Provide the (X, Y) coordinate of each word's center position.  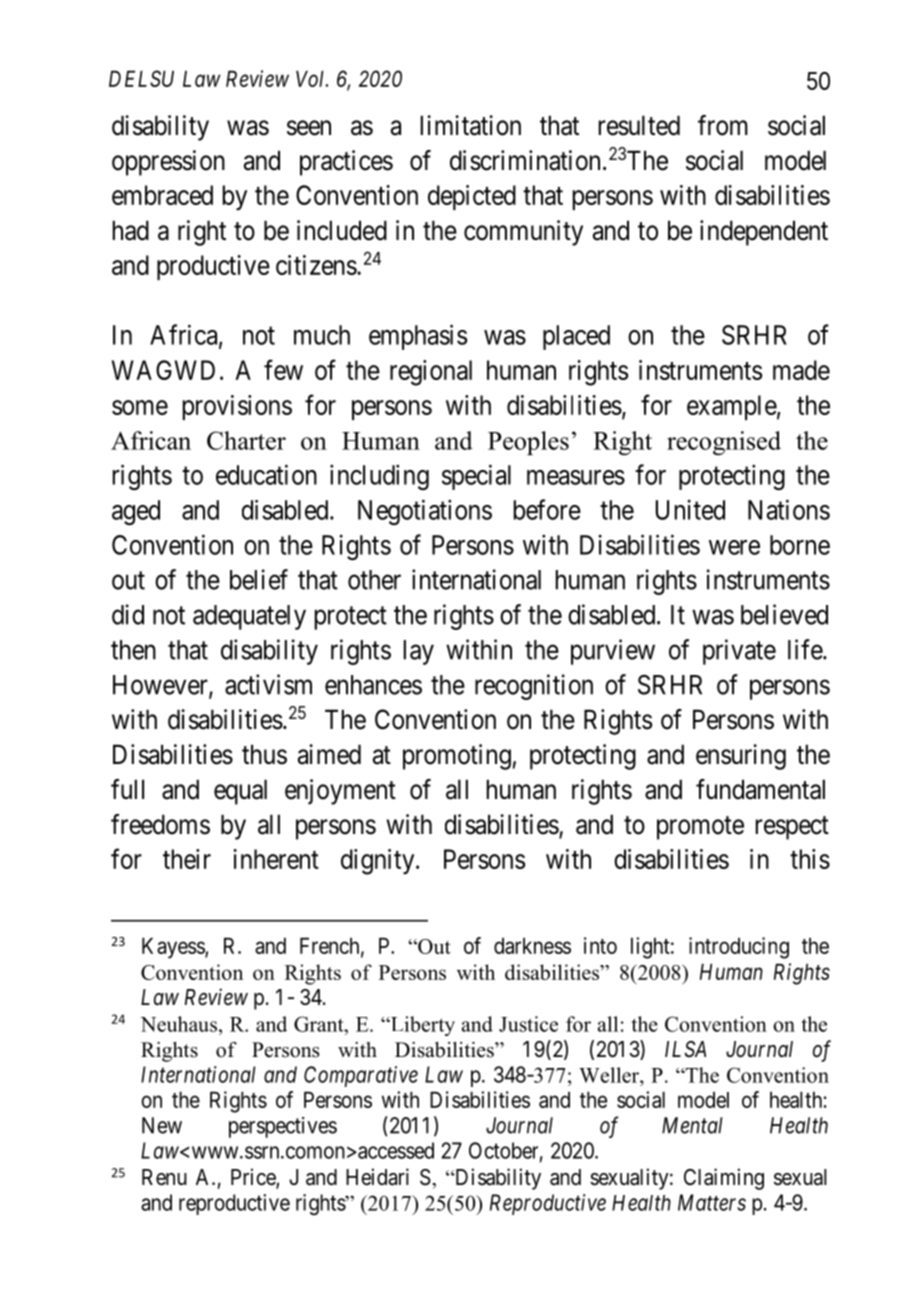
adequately (249, 617)
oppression (168, 163)
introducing (739, 948)
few (283, 369)
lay (419, 652)
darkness (532, 945)
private (739, 652)
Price (254, 1178)
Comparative (361, 1076)
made (801, 370)
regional (431, 373)
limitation (471, 125)
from (723, 125)
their (187, 859)
